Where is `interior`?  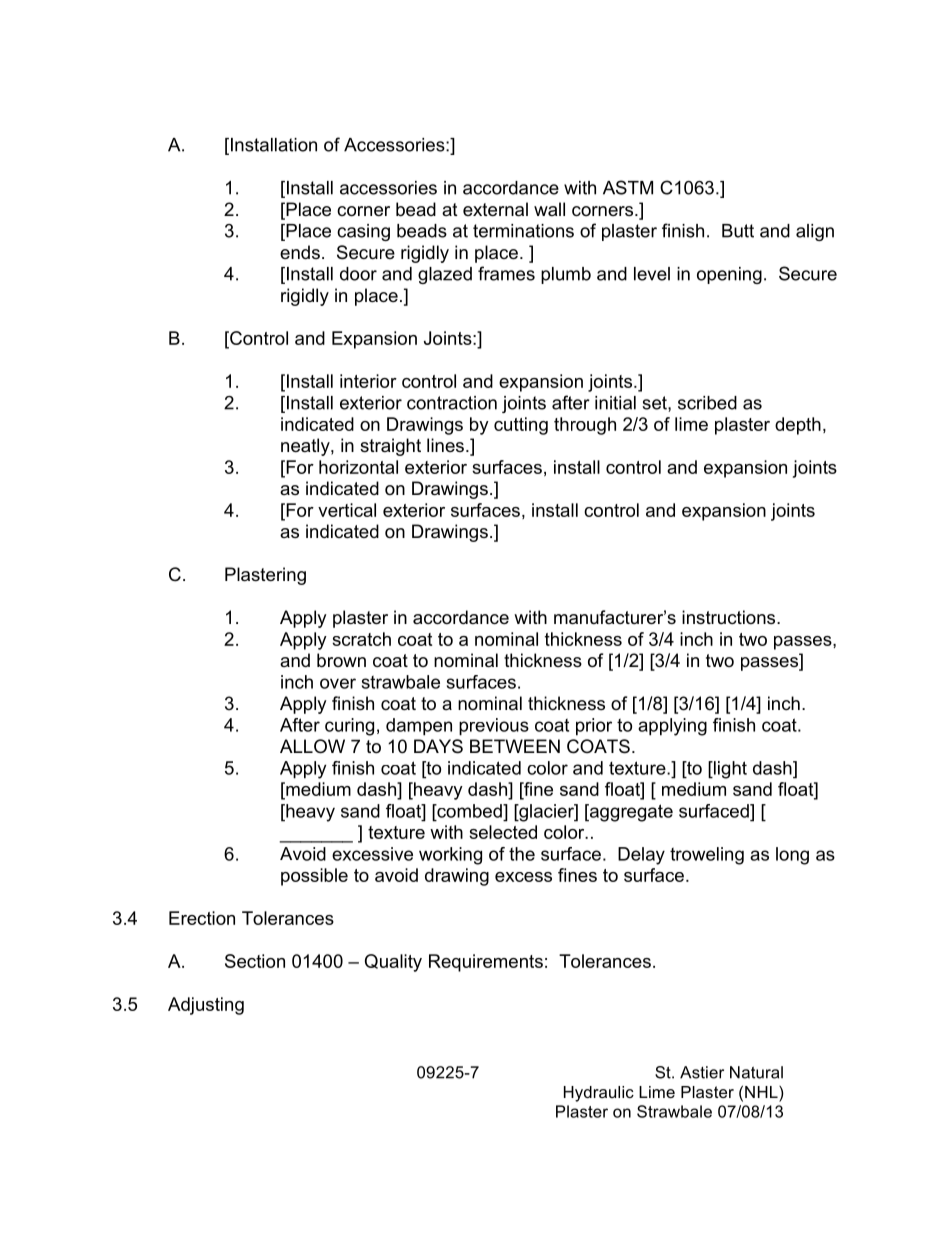
interior is located at coordinates (368, 381).
